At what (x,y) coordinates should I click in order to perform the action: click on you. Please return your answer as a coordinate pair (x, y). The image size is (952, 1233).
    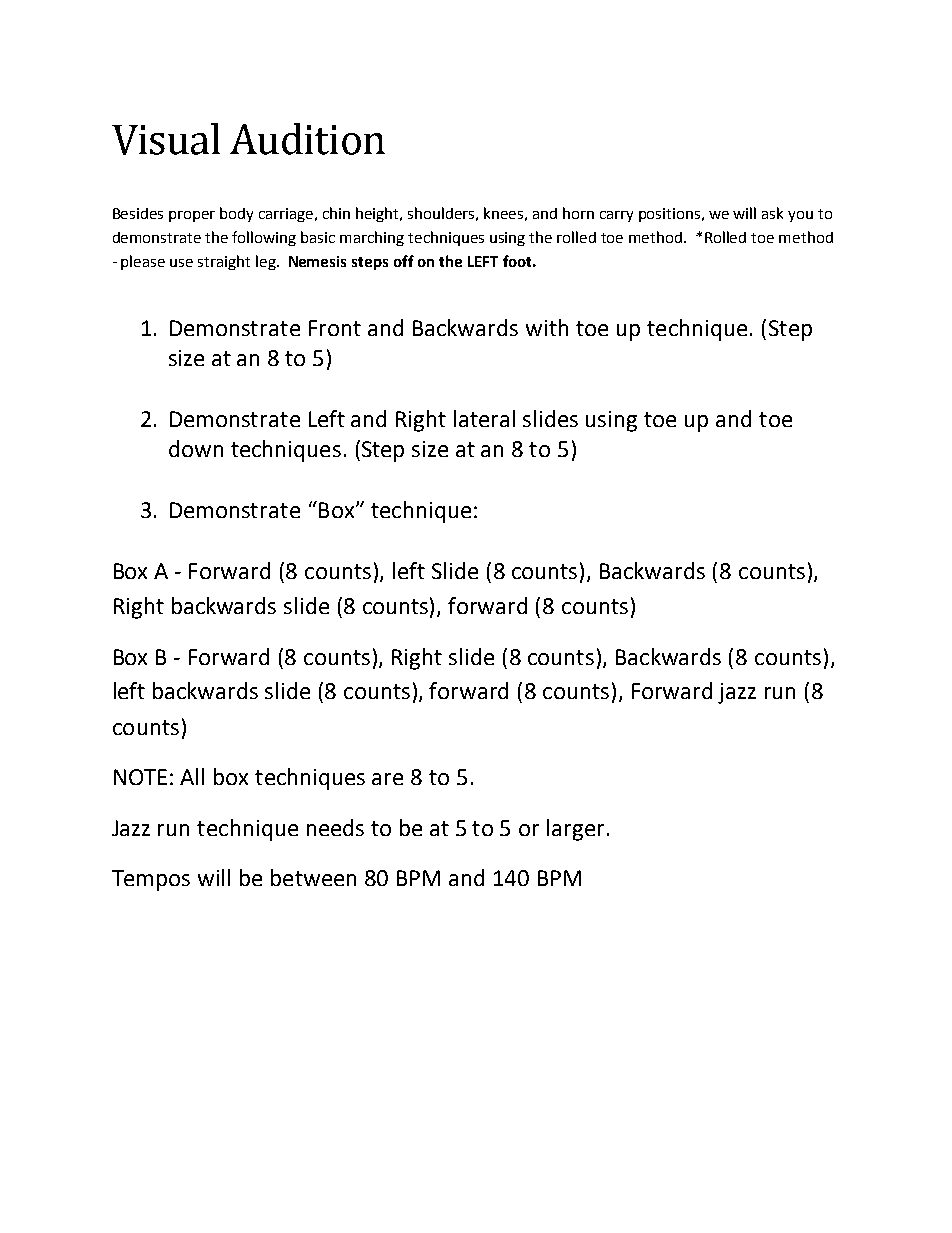
    Looking at the image, I should click on (800, 216).
